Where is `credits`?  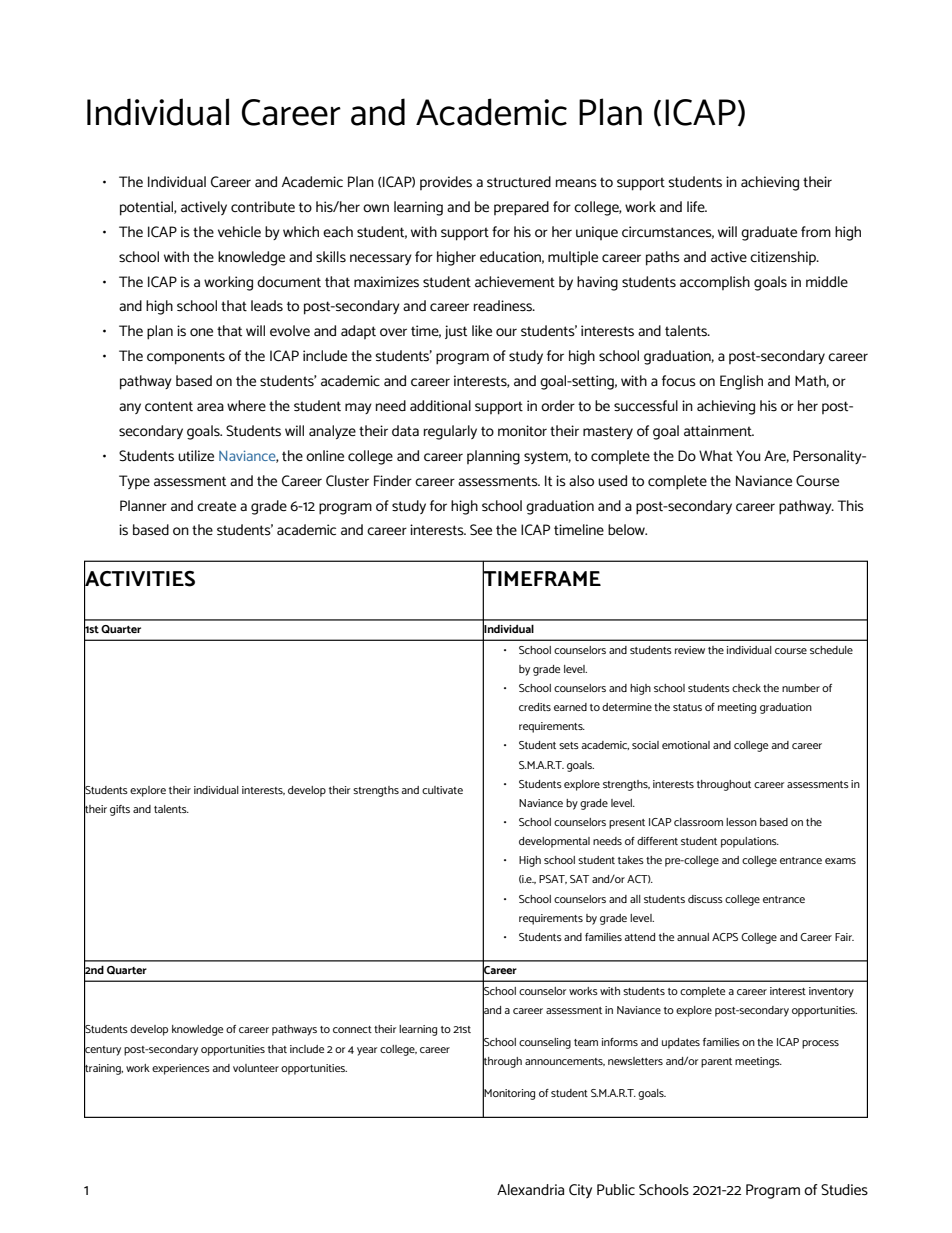
credits is located at coordinates (535, 707).
